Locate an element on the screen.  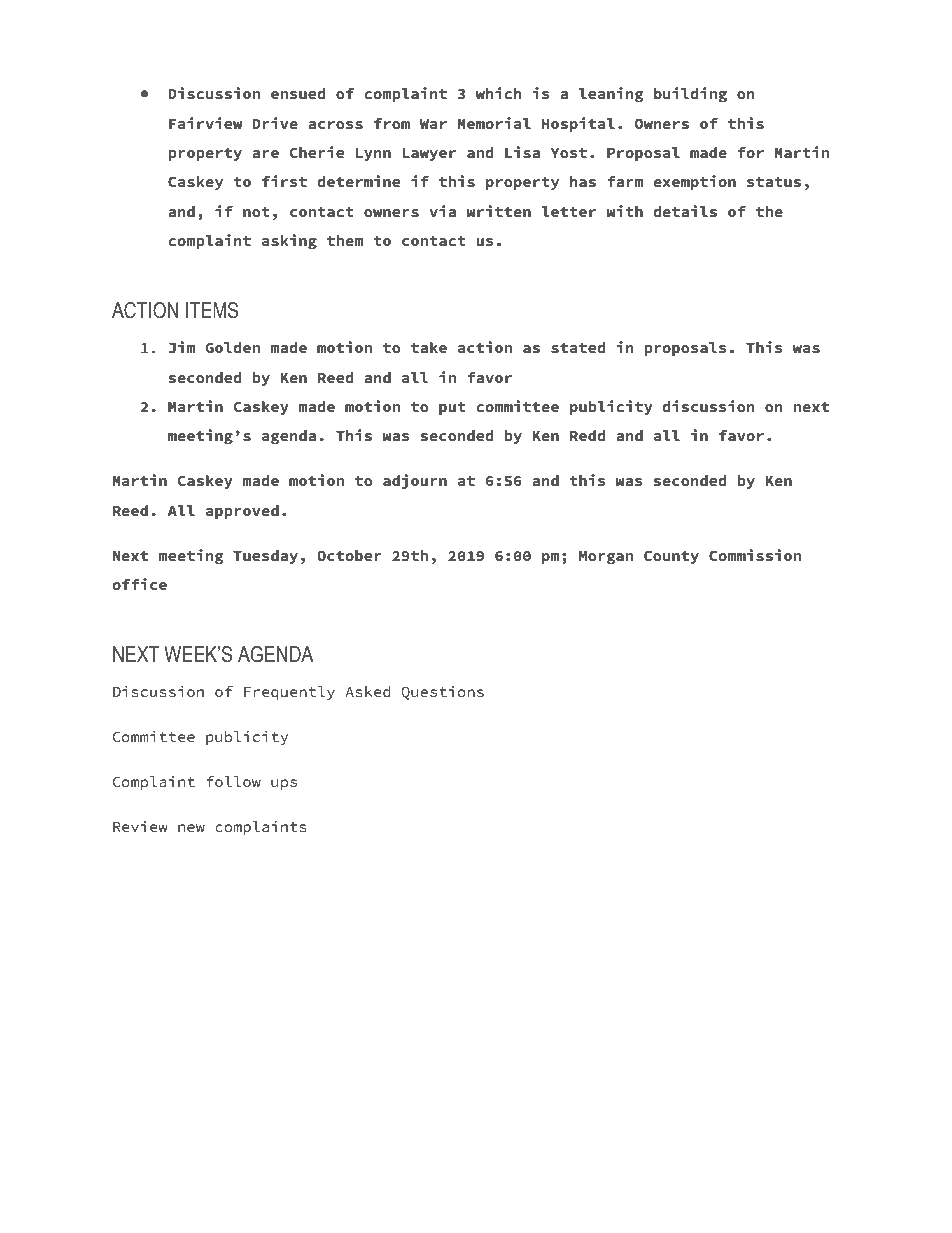
Redd is located at coordinates (588, 435).
